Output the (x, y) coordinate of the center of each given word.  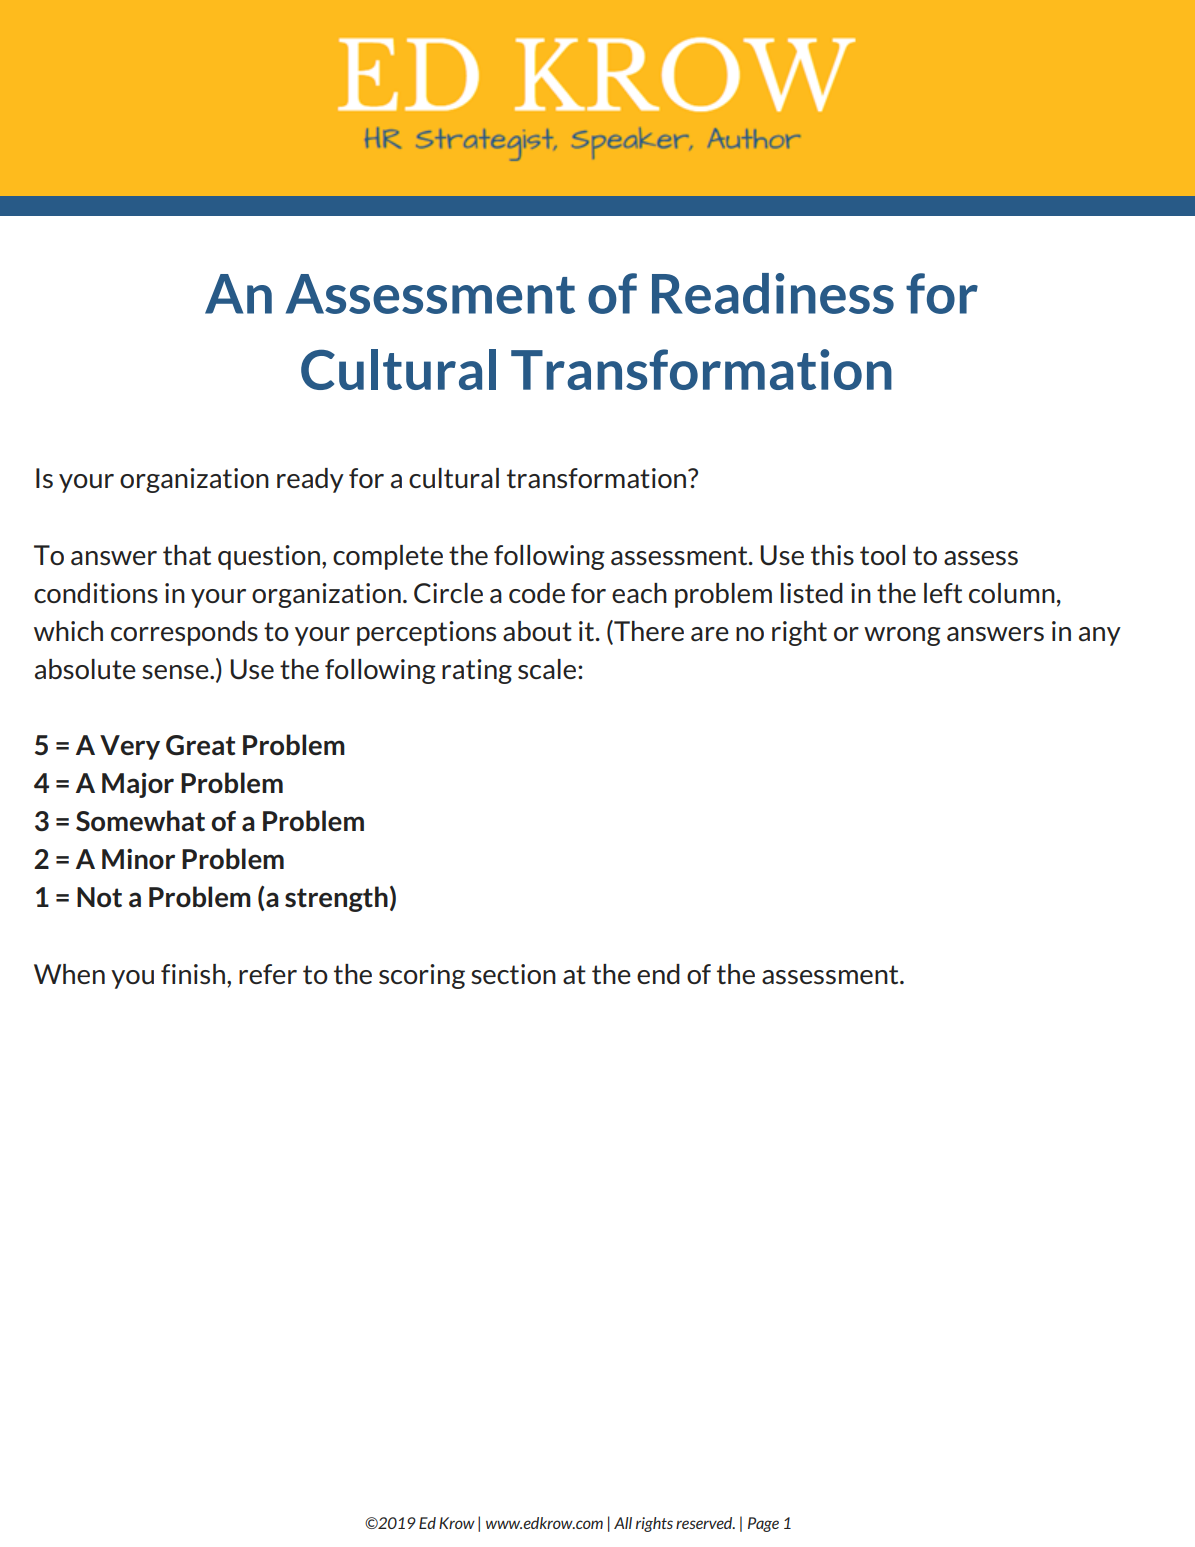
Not (99, 897)
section (513, 974)
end (658, 974)
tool (882, 555)
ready (310, 480)
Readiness (773, 293)
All (623, 1523)
